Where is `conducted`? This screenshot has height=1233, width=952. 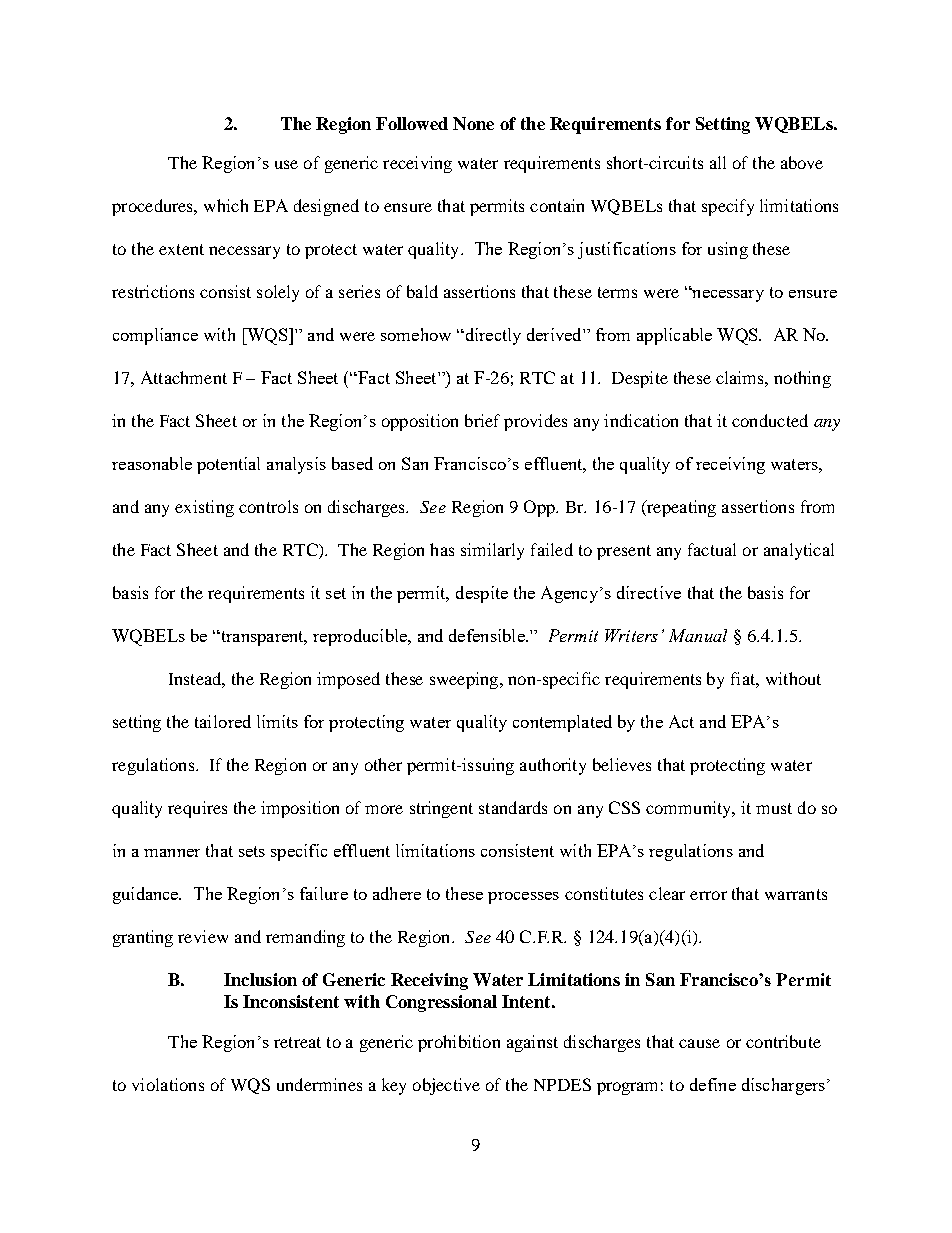 conducted is located at coordinates (770, 420).
